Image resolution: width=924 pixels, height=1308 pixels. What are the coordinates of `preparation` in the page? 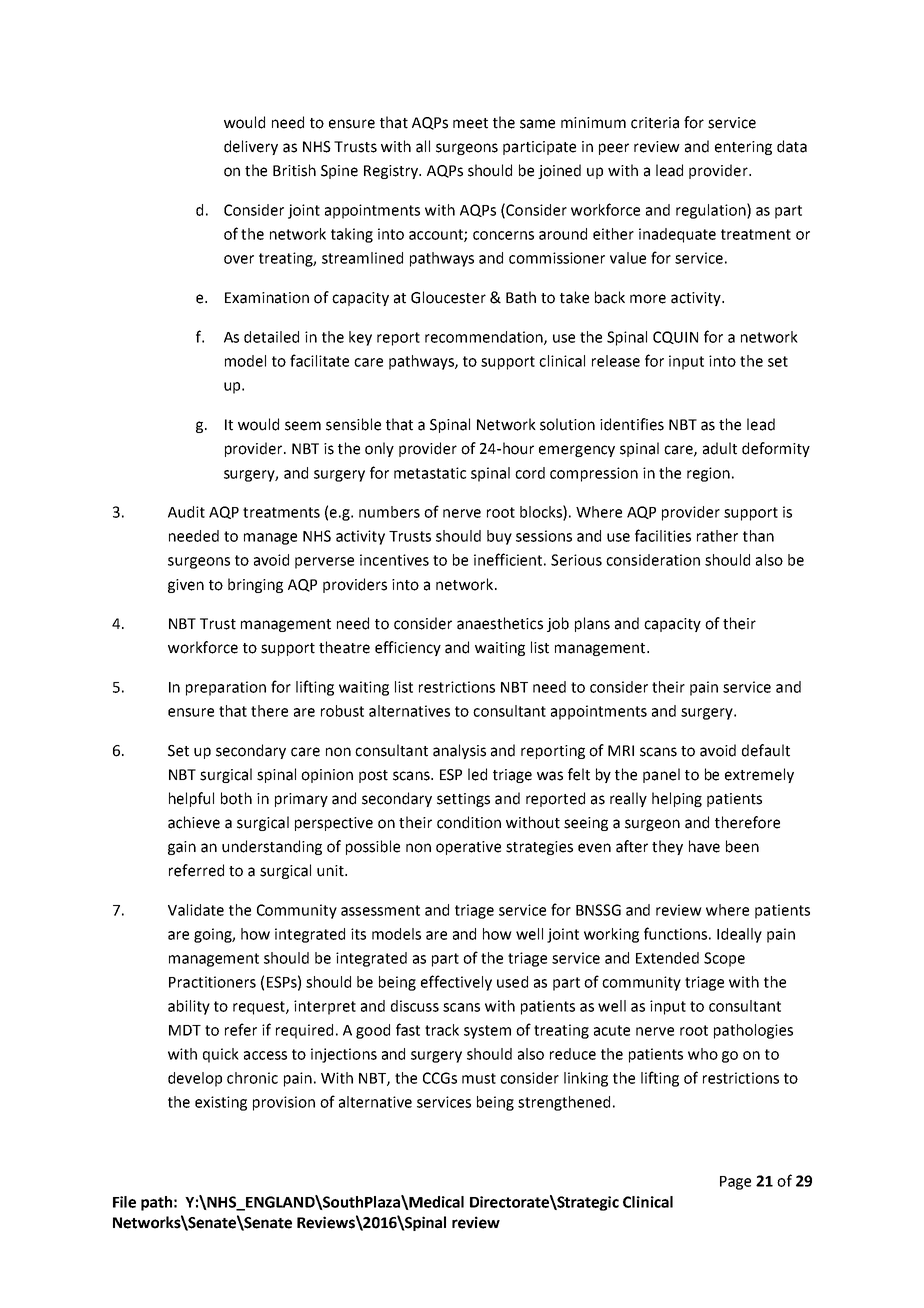 It's located at (226, 688).
